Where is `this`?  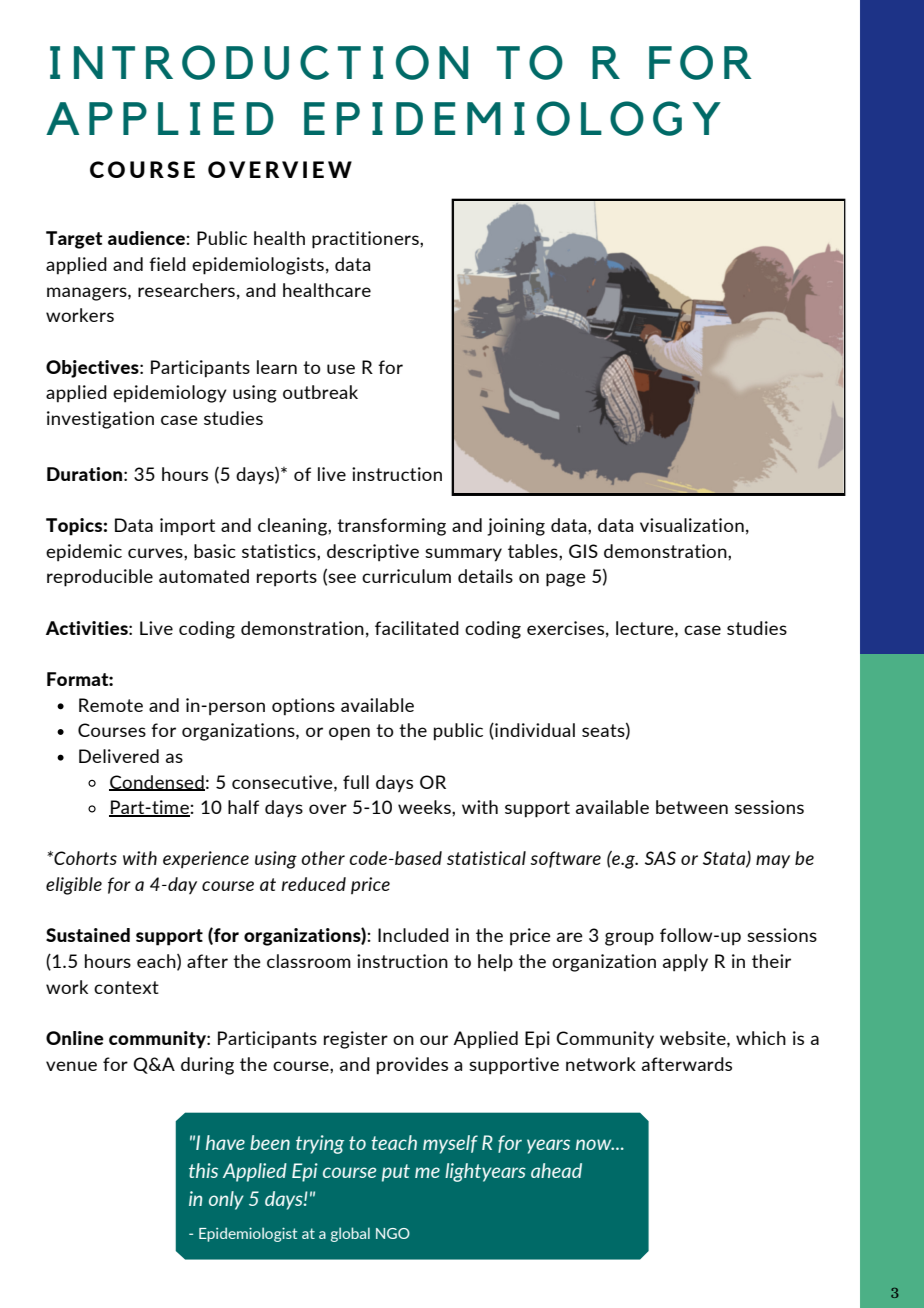 this is located at coordinates (203, 1170).
